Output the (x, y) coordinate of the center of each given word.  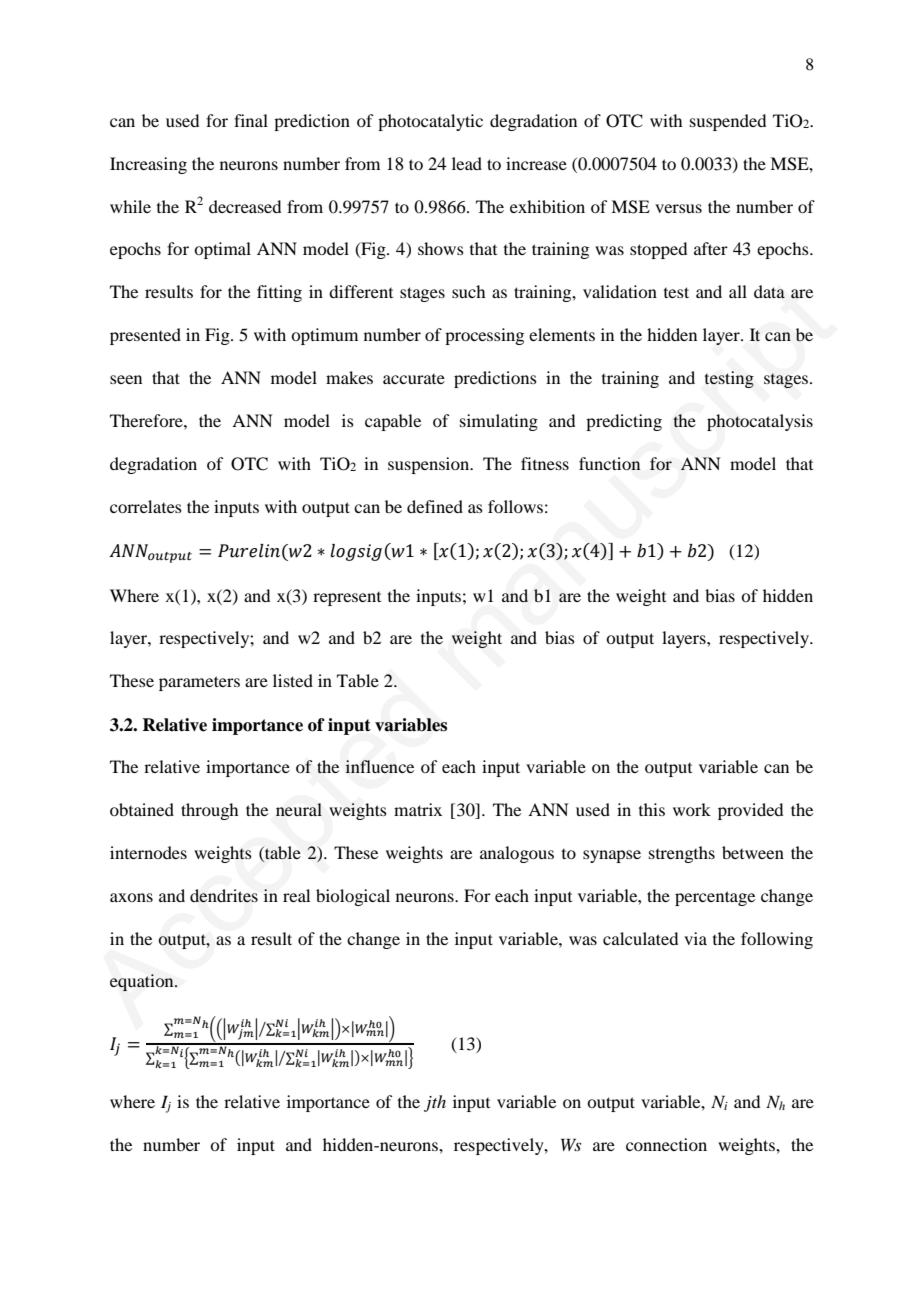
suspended (728, 122)
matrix (418, 809)
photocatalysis (760, 422)
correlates (146, 506)
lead (467, 163)
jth (435, 1103)
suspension (430, 465)
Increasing (148, 165)
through (209, 811)
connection (666, 1144)
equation (143, 982)
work (692, 809)
